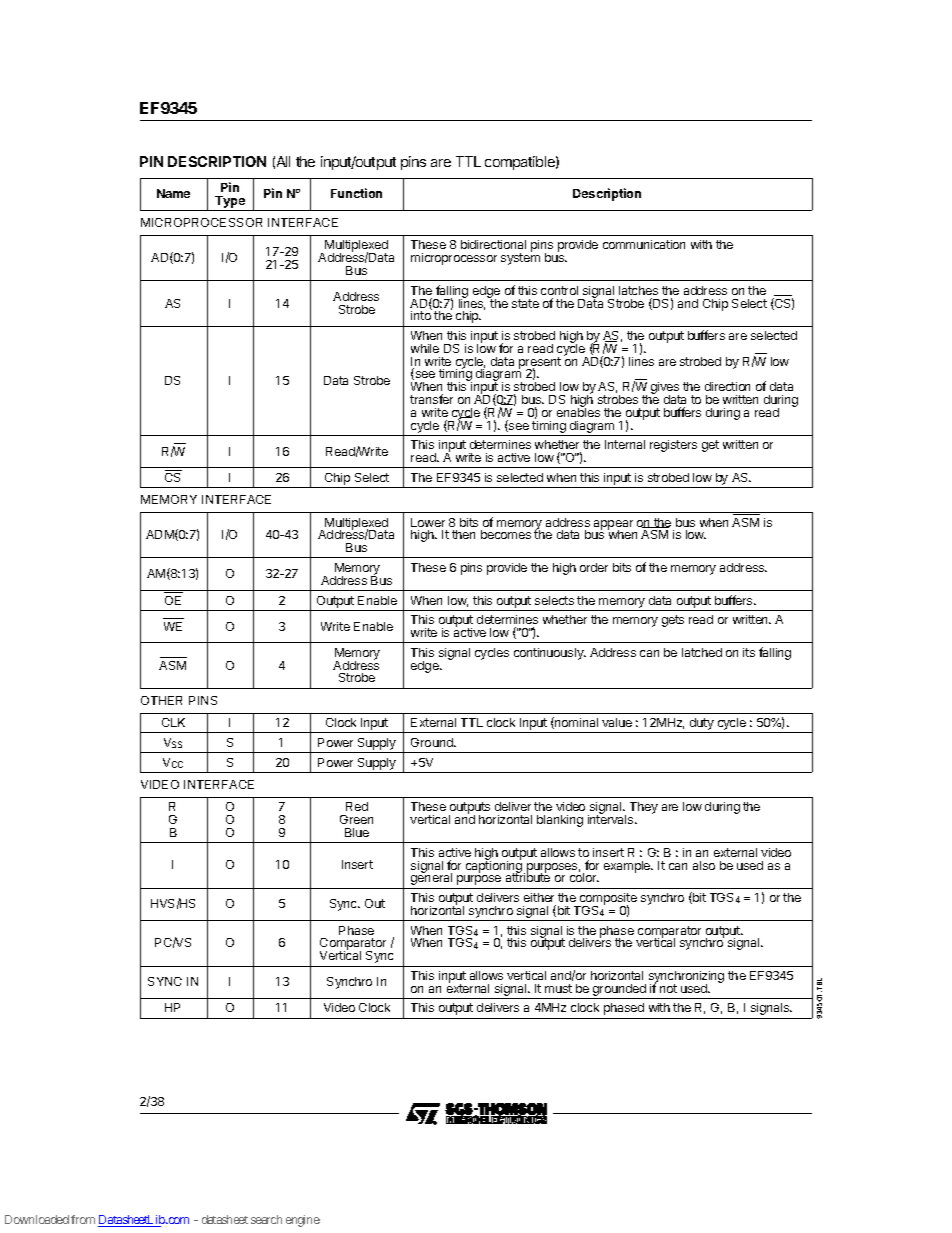  Describe the element at coordinates (668, 988) in the page. I see `not` at that location.
